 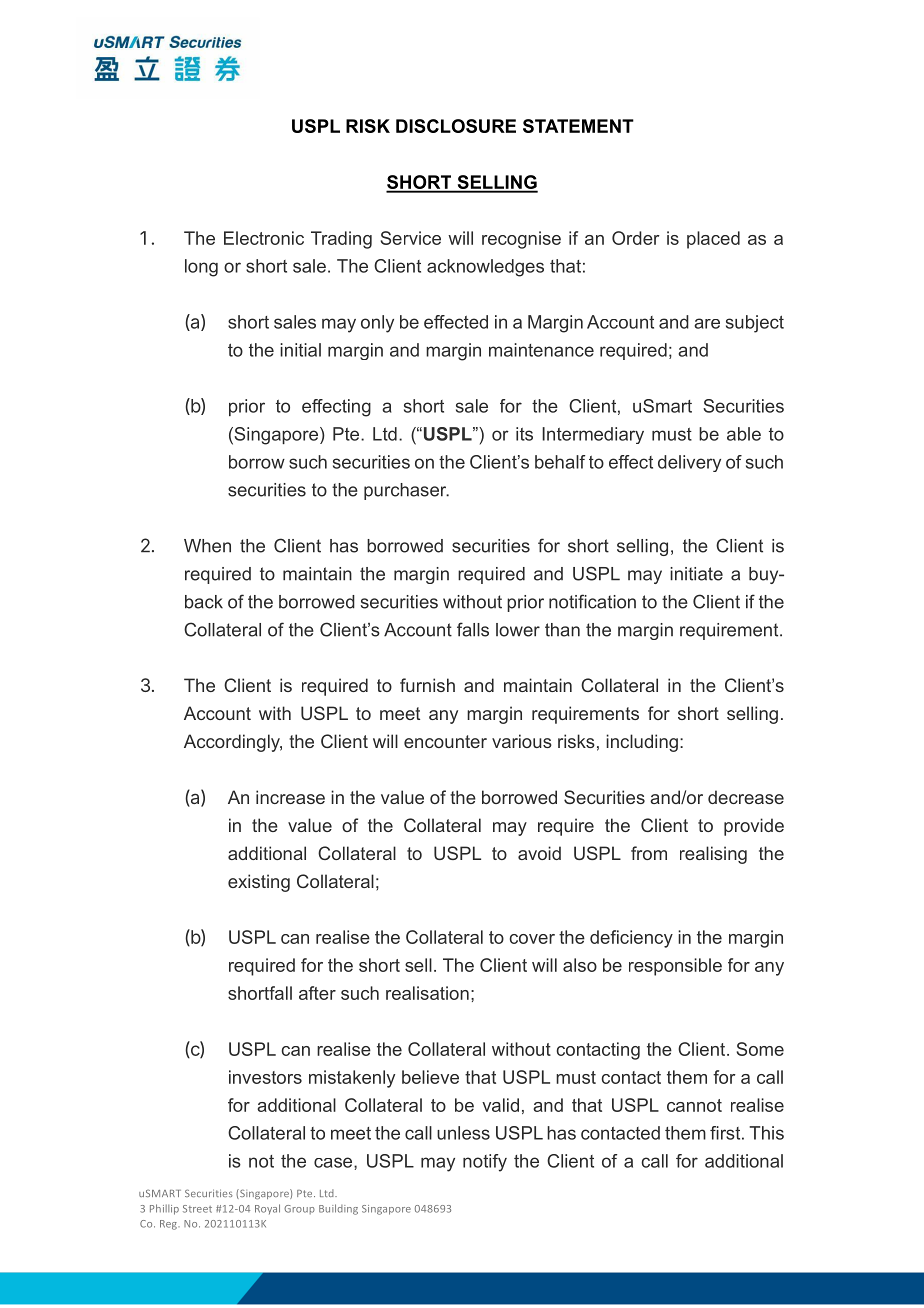 I want to click on increase, so click(x=290, y=797).
